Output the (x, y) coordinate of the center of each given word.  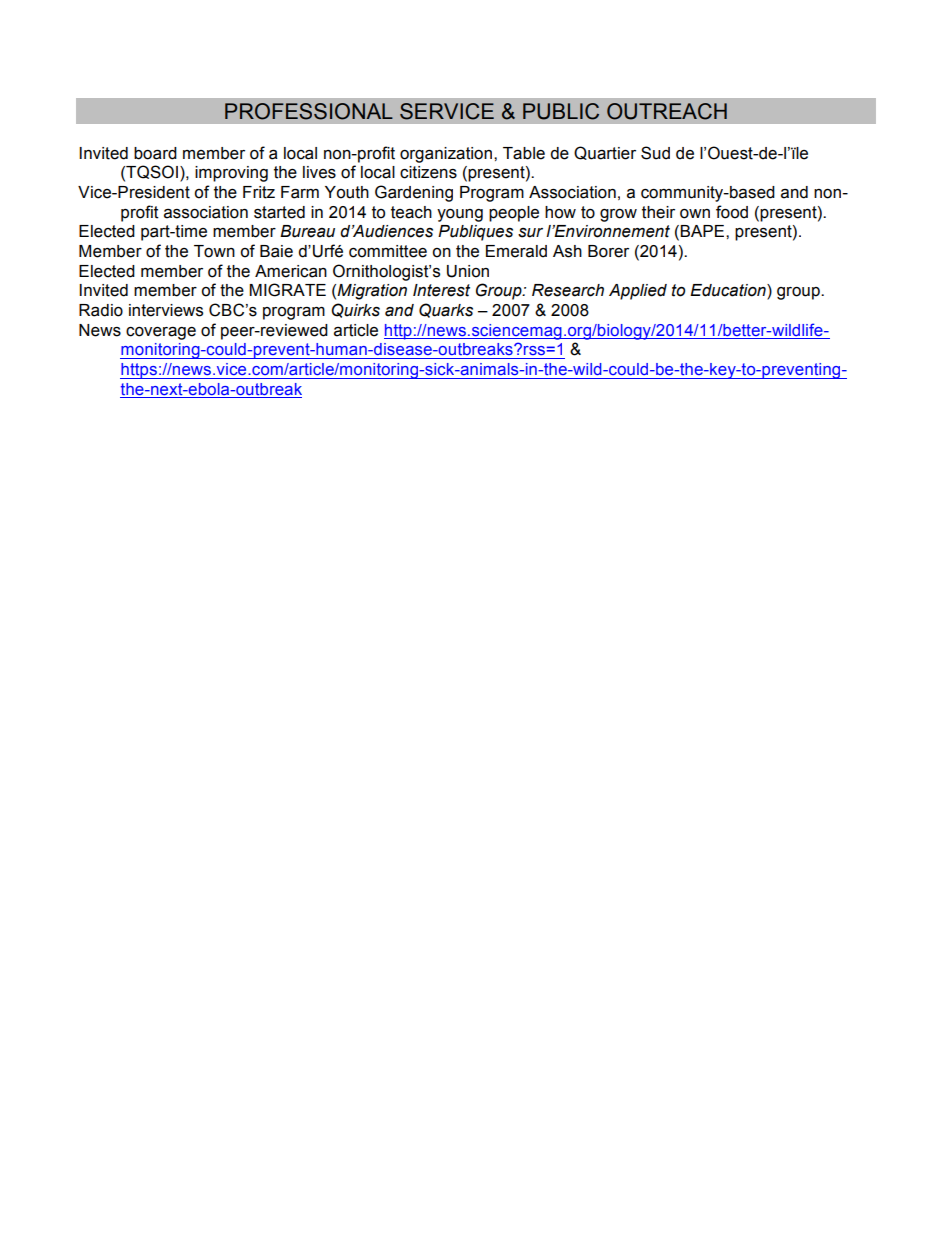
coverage (161, 333)
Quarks (446, 310)
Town (214, 251)
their (658, 212)
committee (388, 251)
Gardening (414, 193)
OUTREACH (667, 111)
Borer (608, 251)
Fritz (259, 192)
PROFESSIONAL (309, 111)
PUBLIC (561, 111)
